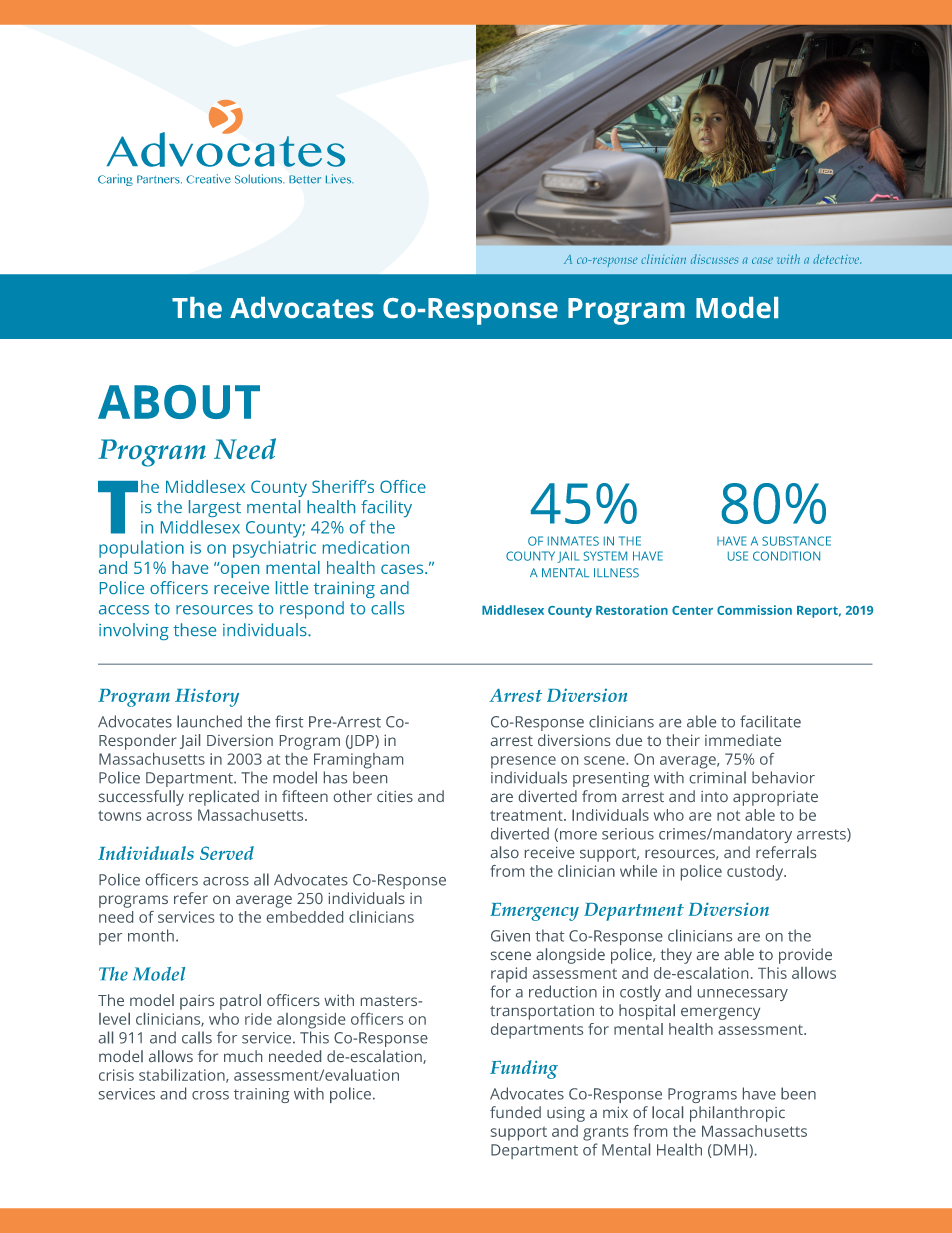 This document has width=952, height=1233. Describe the element at coordinates (207, 697) in the document. I see `History` at that location.
